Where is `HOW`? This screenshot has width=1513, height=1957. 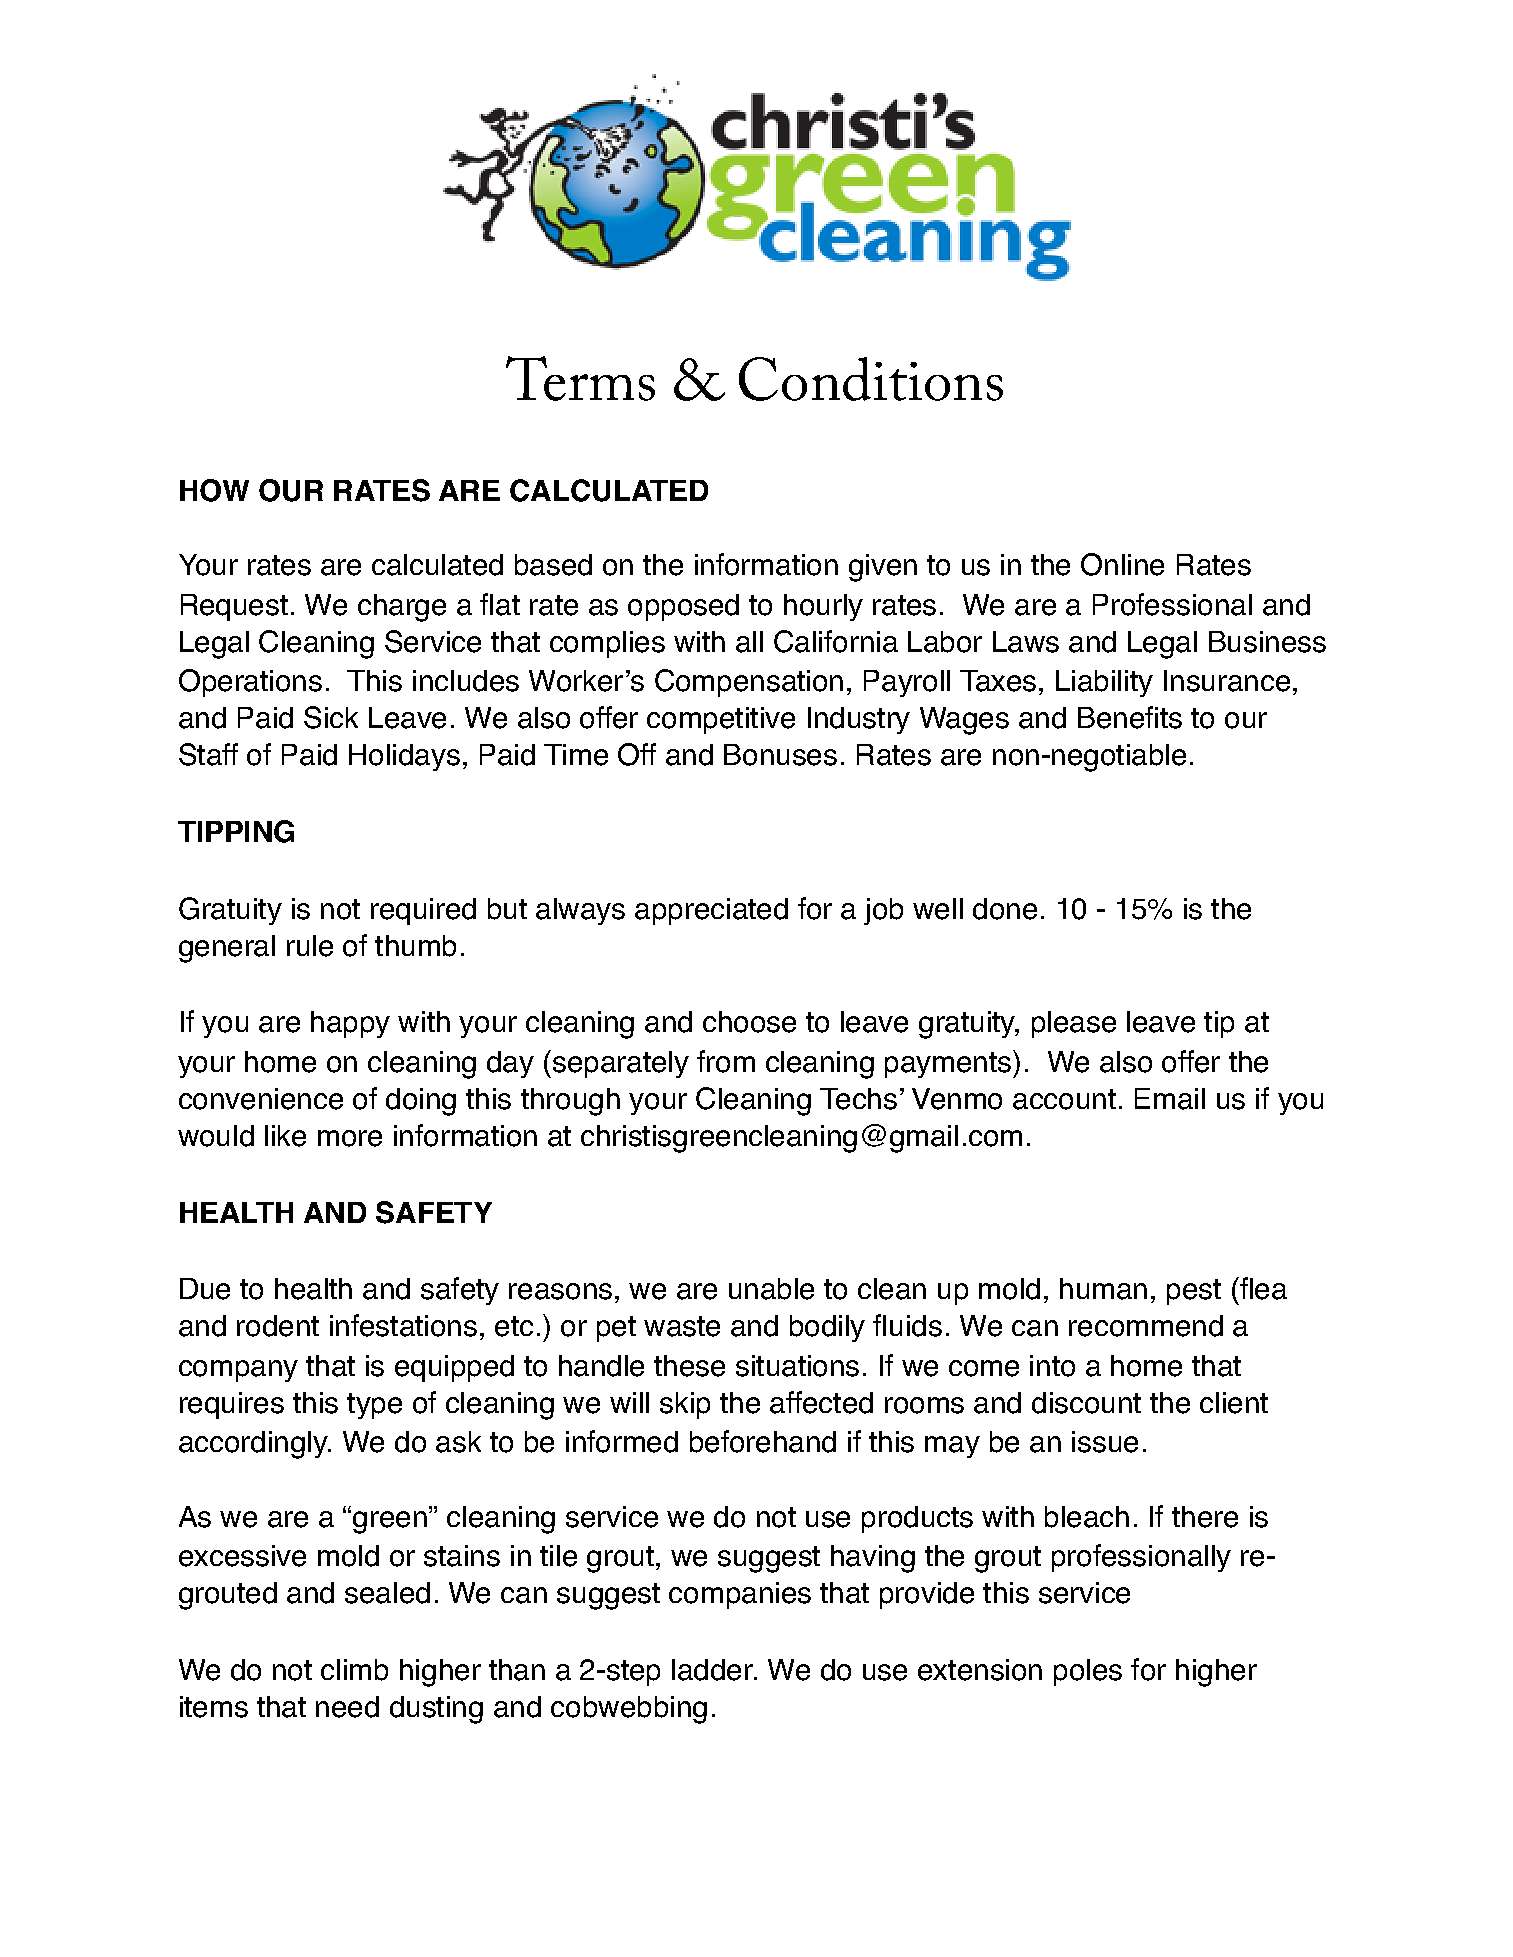 HOW is located at coordinates (214, 490).
